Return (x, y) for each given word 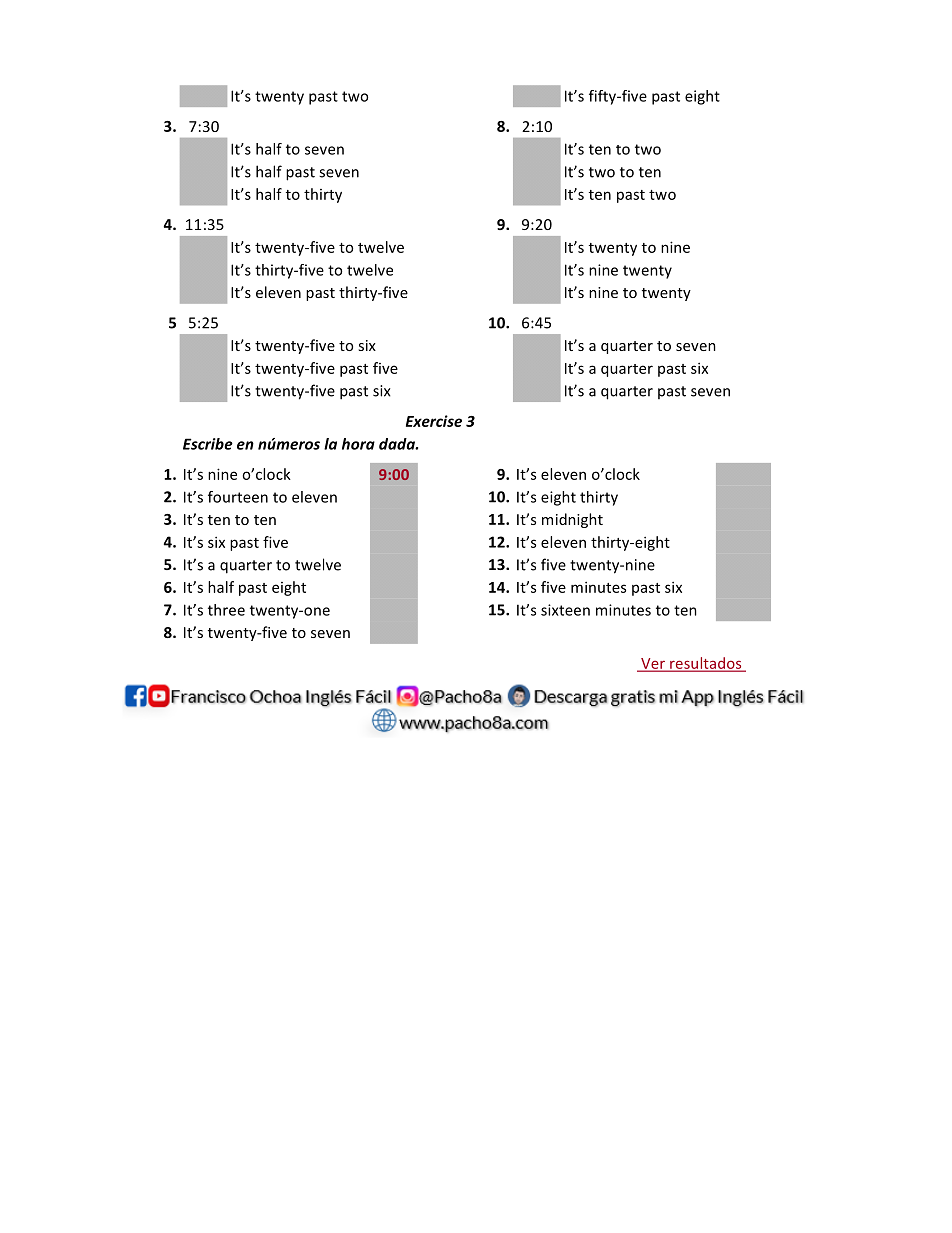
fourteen (238, 497)
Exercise (434, 421)
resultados (706, 664)
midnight (572, 520)
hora (358, 444)
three (226, 610)
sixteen (565, 610)
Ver (653, 664)
